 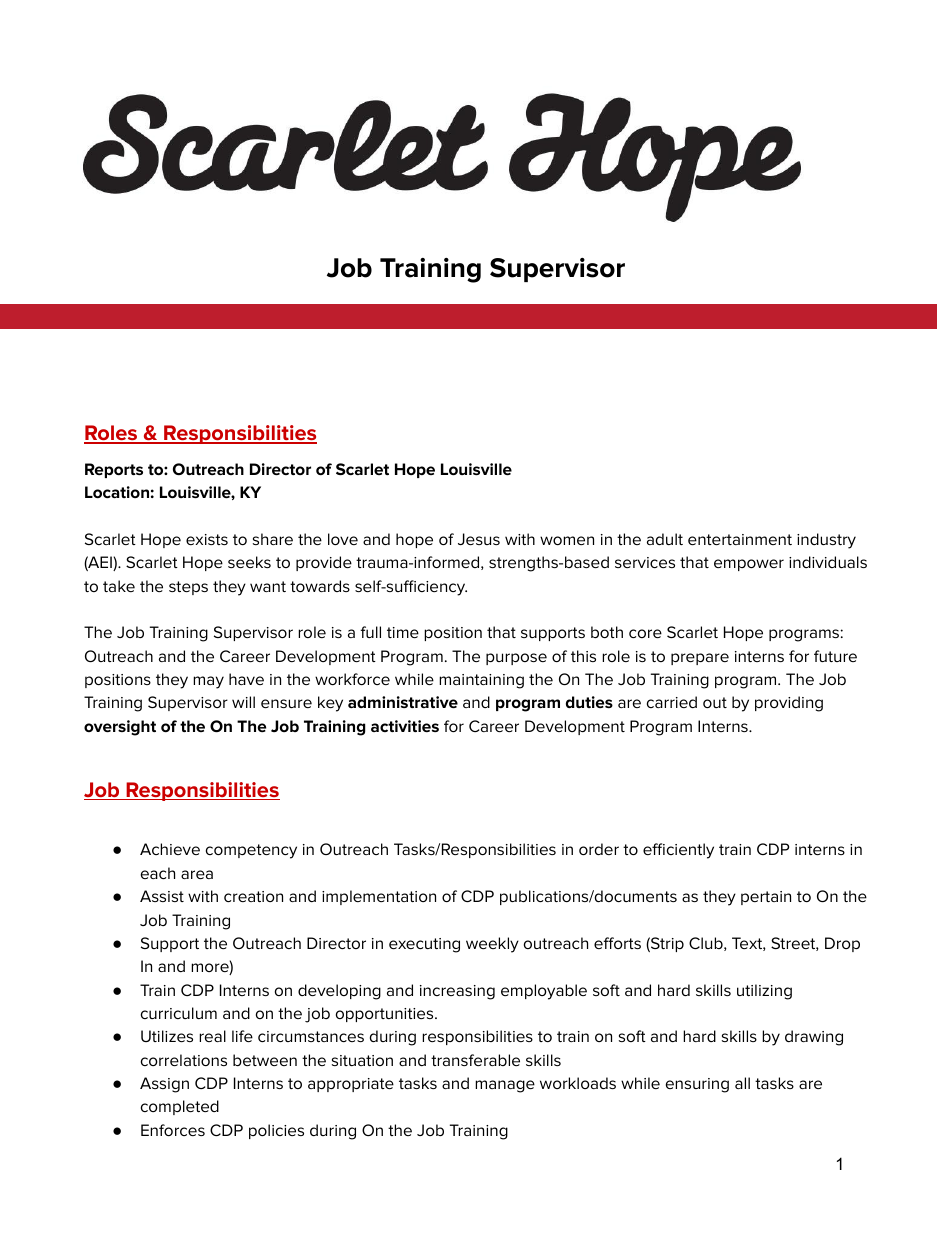 What do you see at coordinates (764, 992) in the screenshot?
I see `utilizing` at bounding box center [764, 992].
